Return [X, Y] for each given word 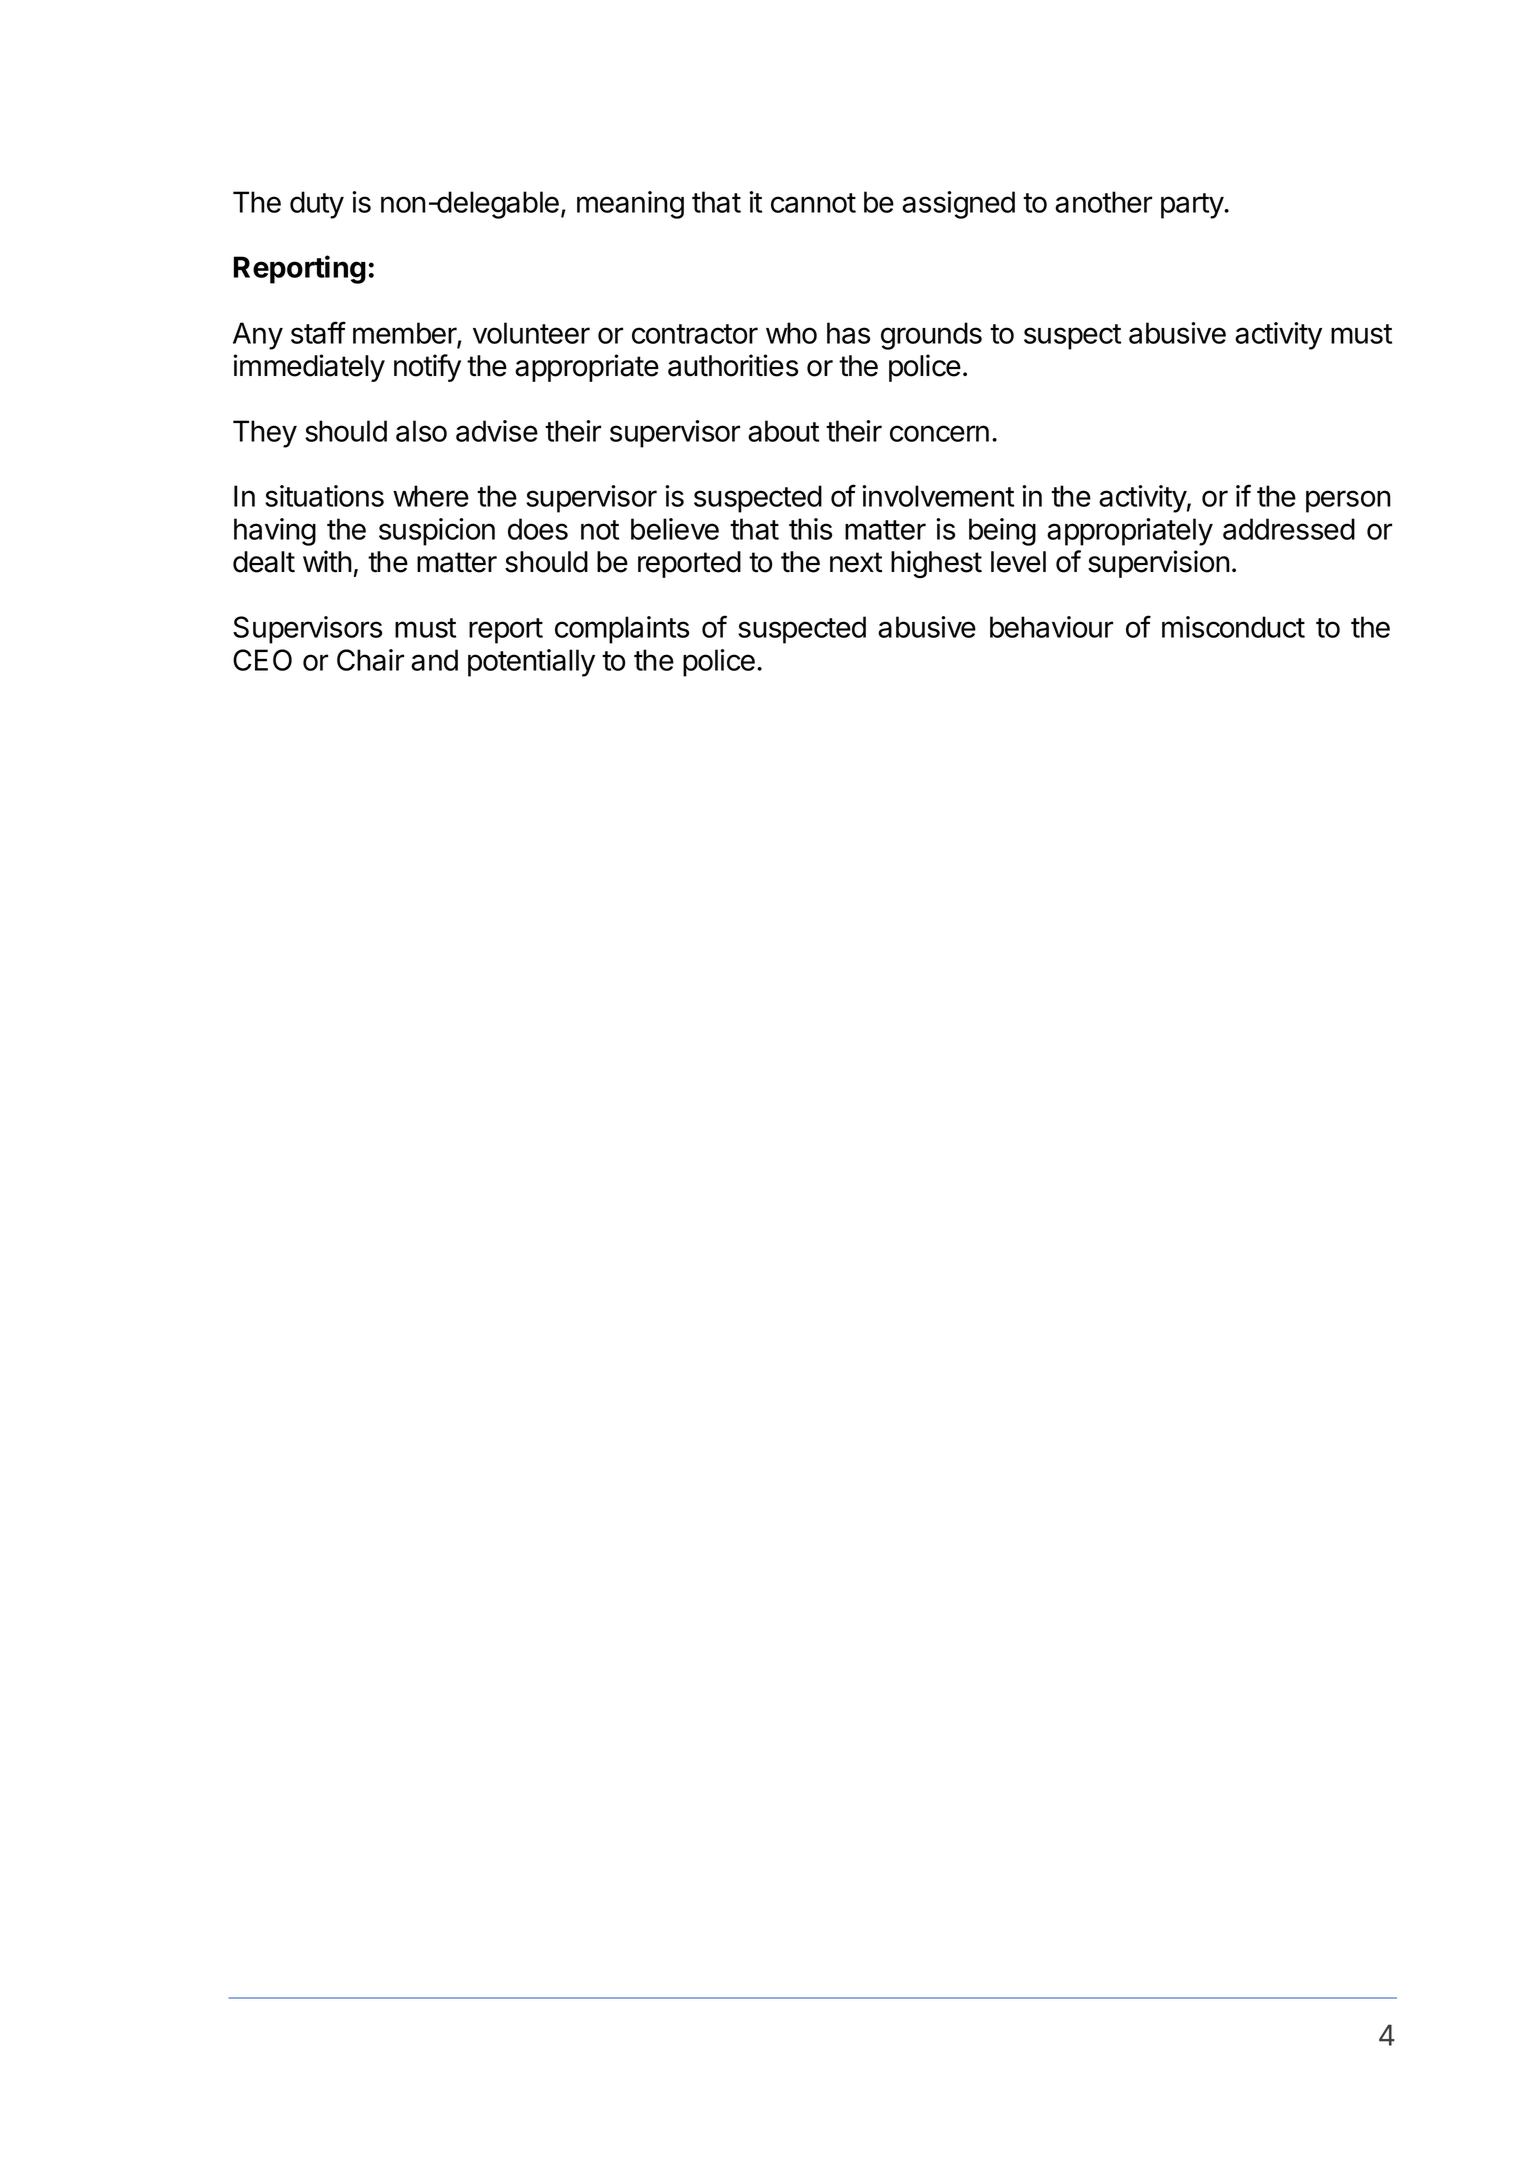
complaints [622, 630]
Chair [370, 660]
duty [317, 205]
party [1193, 206]
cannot [813, 203]
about [783, 431]
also [421, 431]
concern [939, 433]
